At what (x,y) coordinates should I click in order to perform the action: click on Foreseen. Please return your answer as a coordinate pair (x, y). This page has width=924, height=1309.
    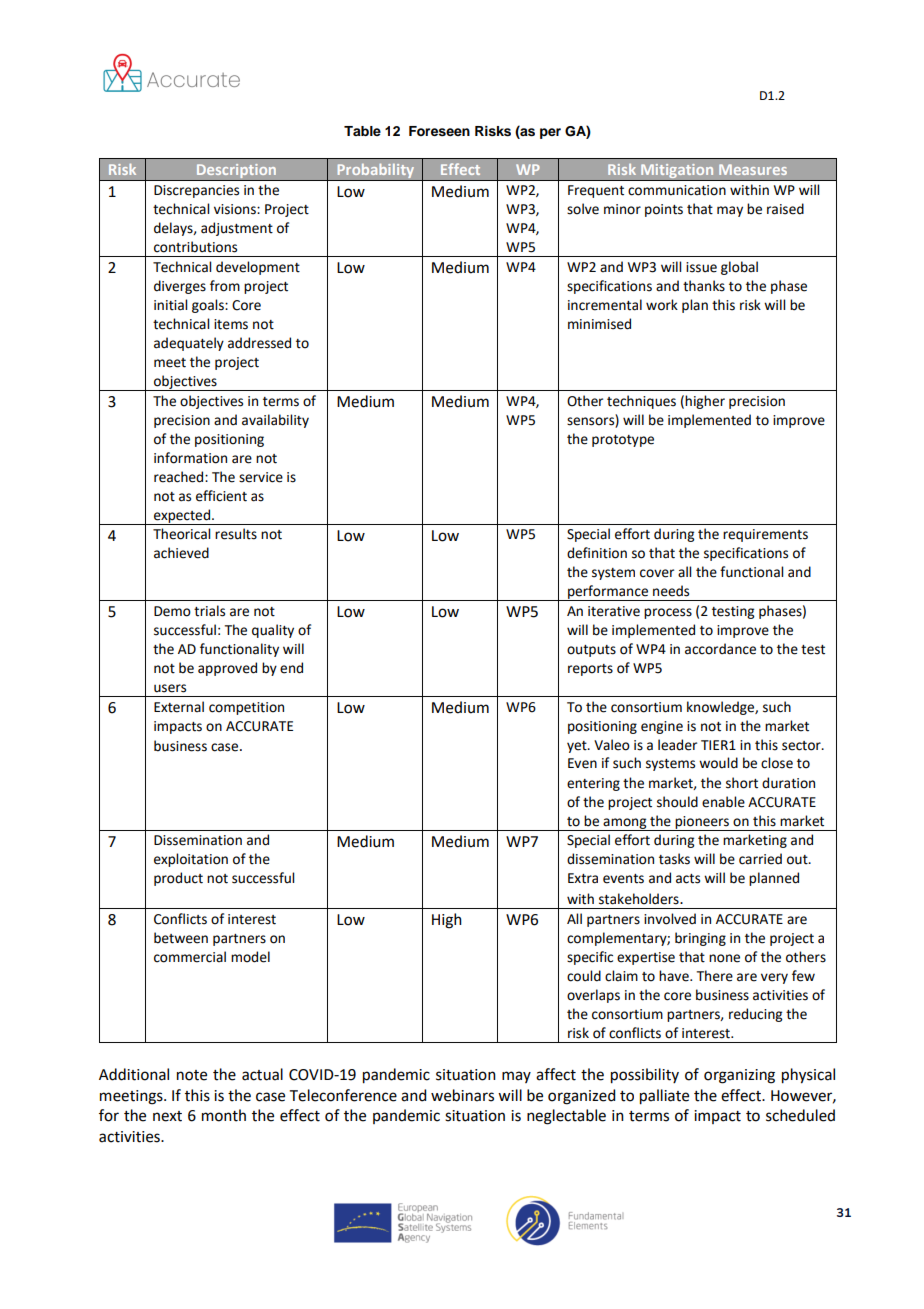
    Looking at the image, I should click on (439, 131).
